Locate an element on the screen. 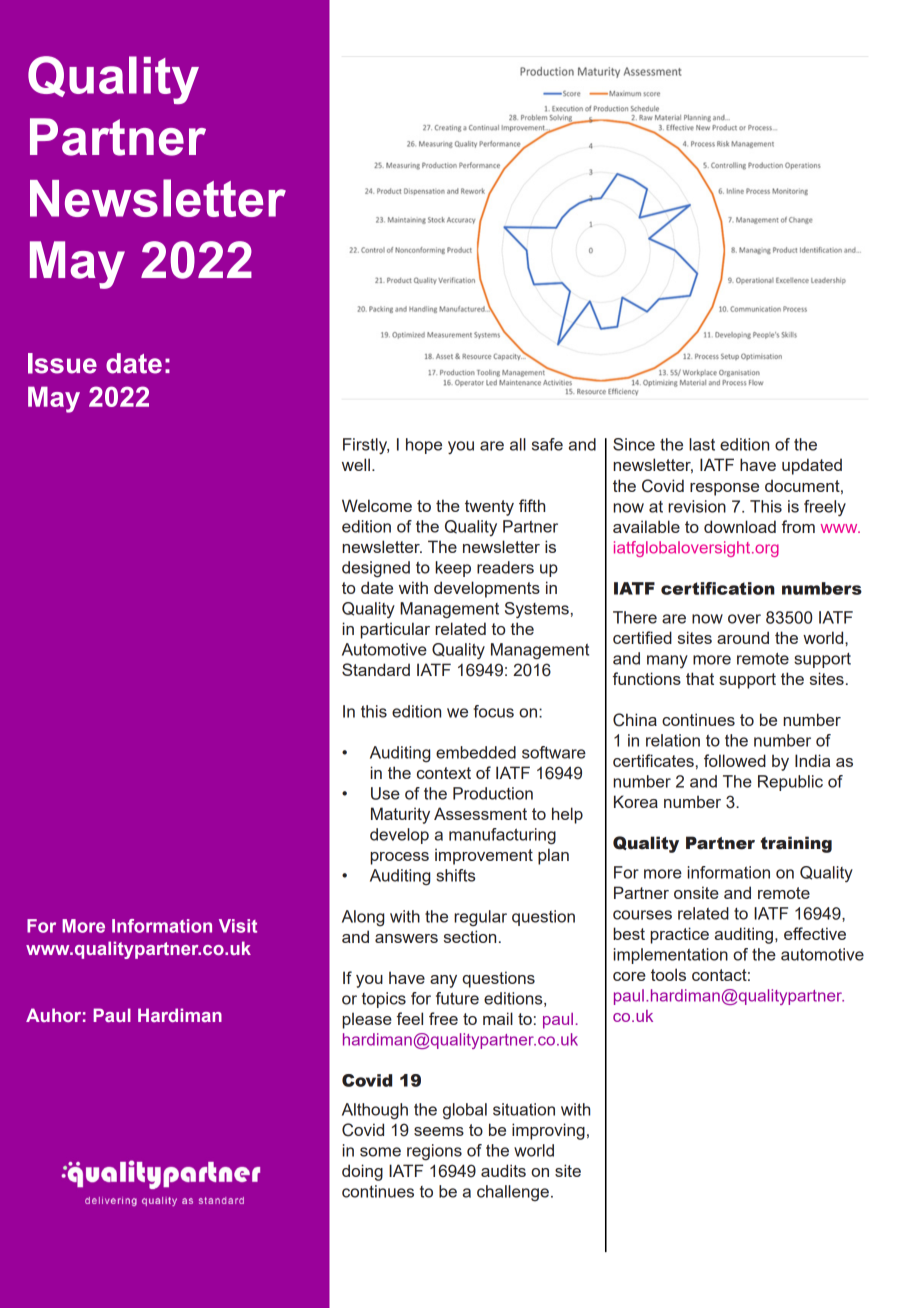  regions is located at coordinates (434, 1152).
